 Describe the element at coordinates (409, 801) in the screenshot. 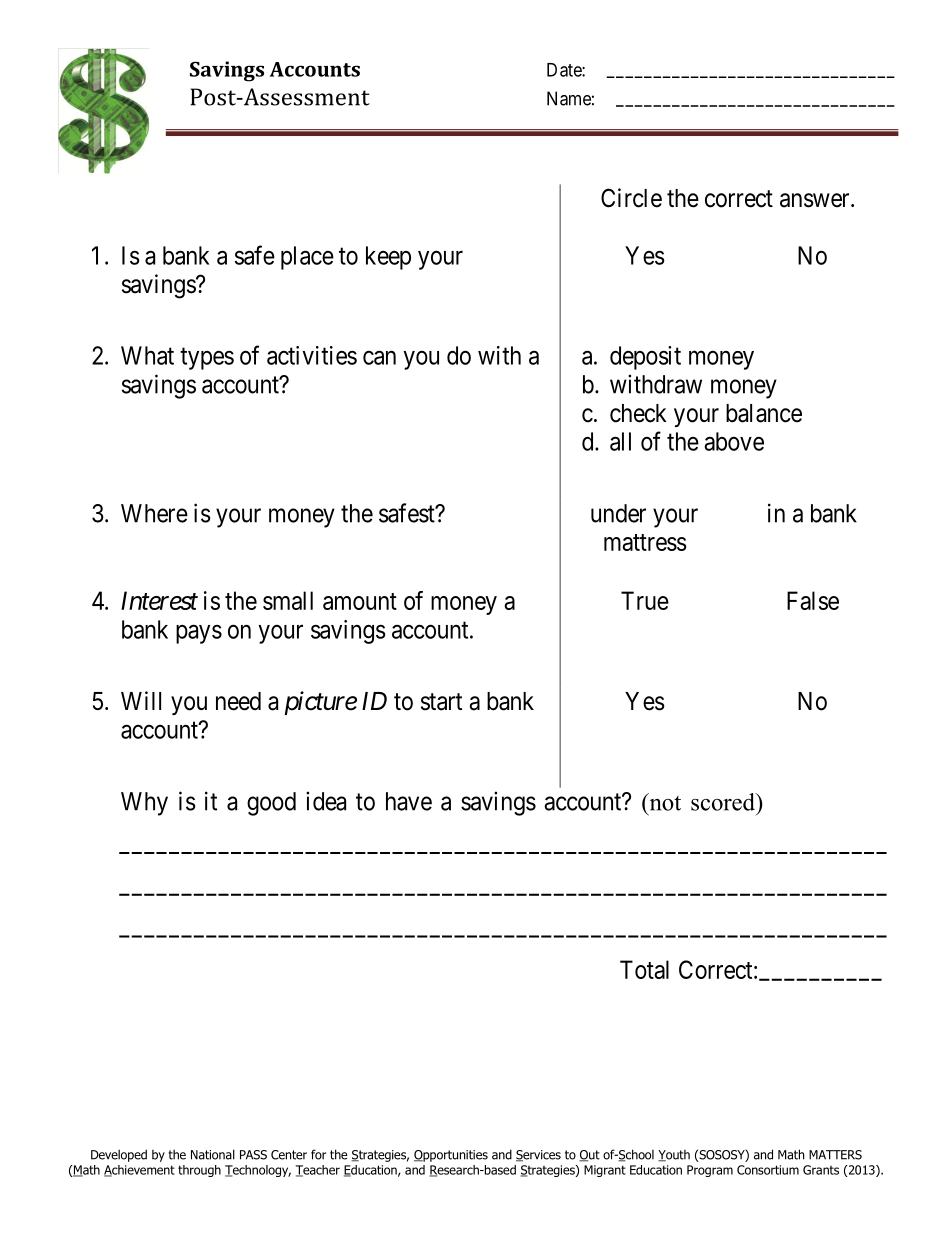

I see `have` at that location.
